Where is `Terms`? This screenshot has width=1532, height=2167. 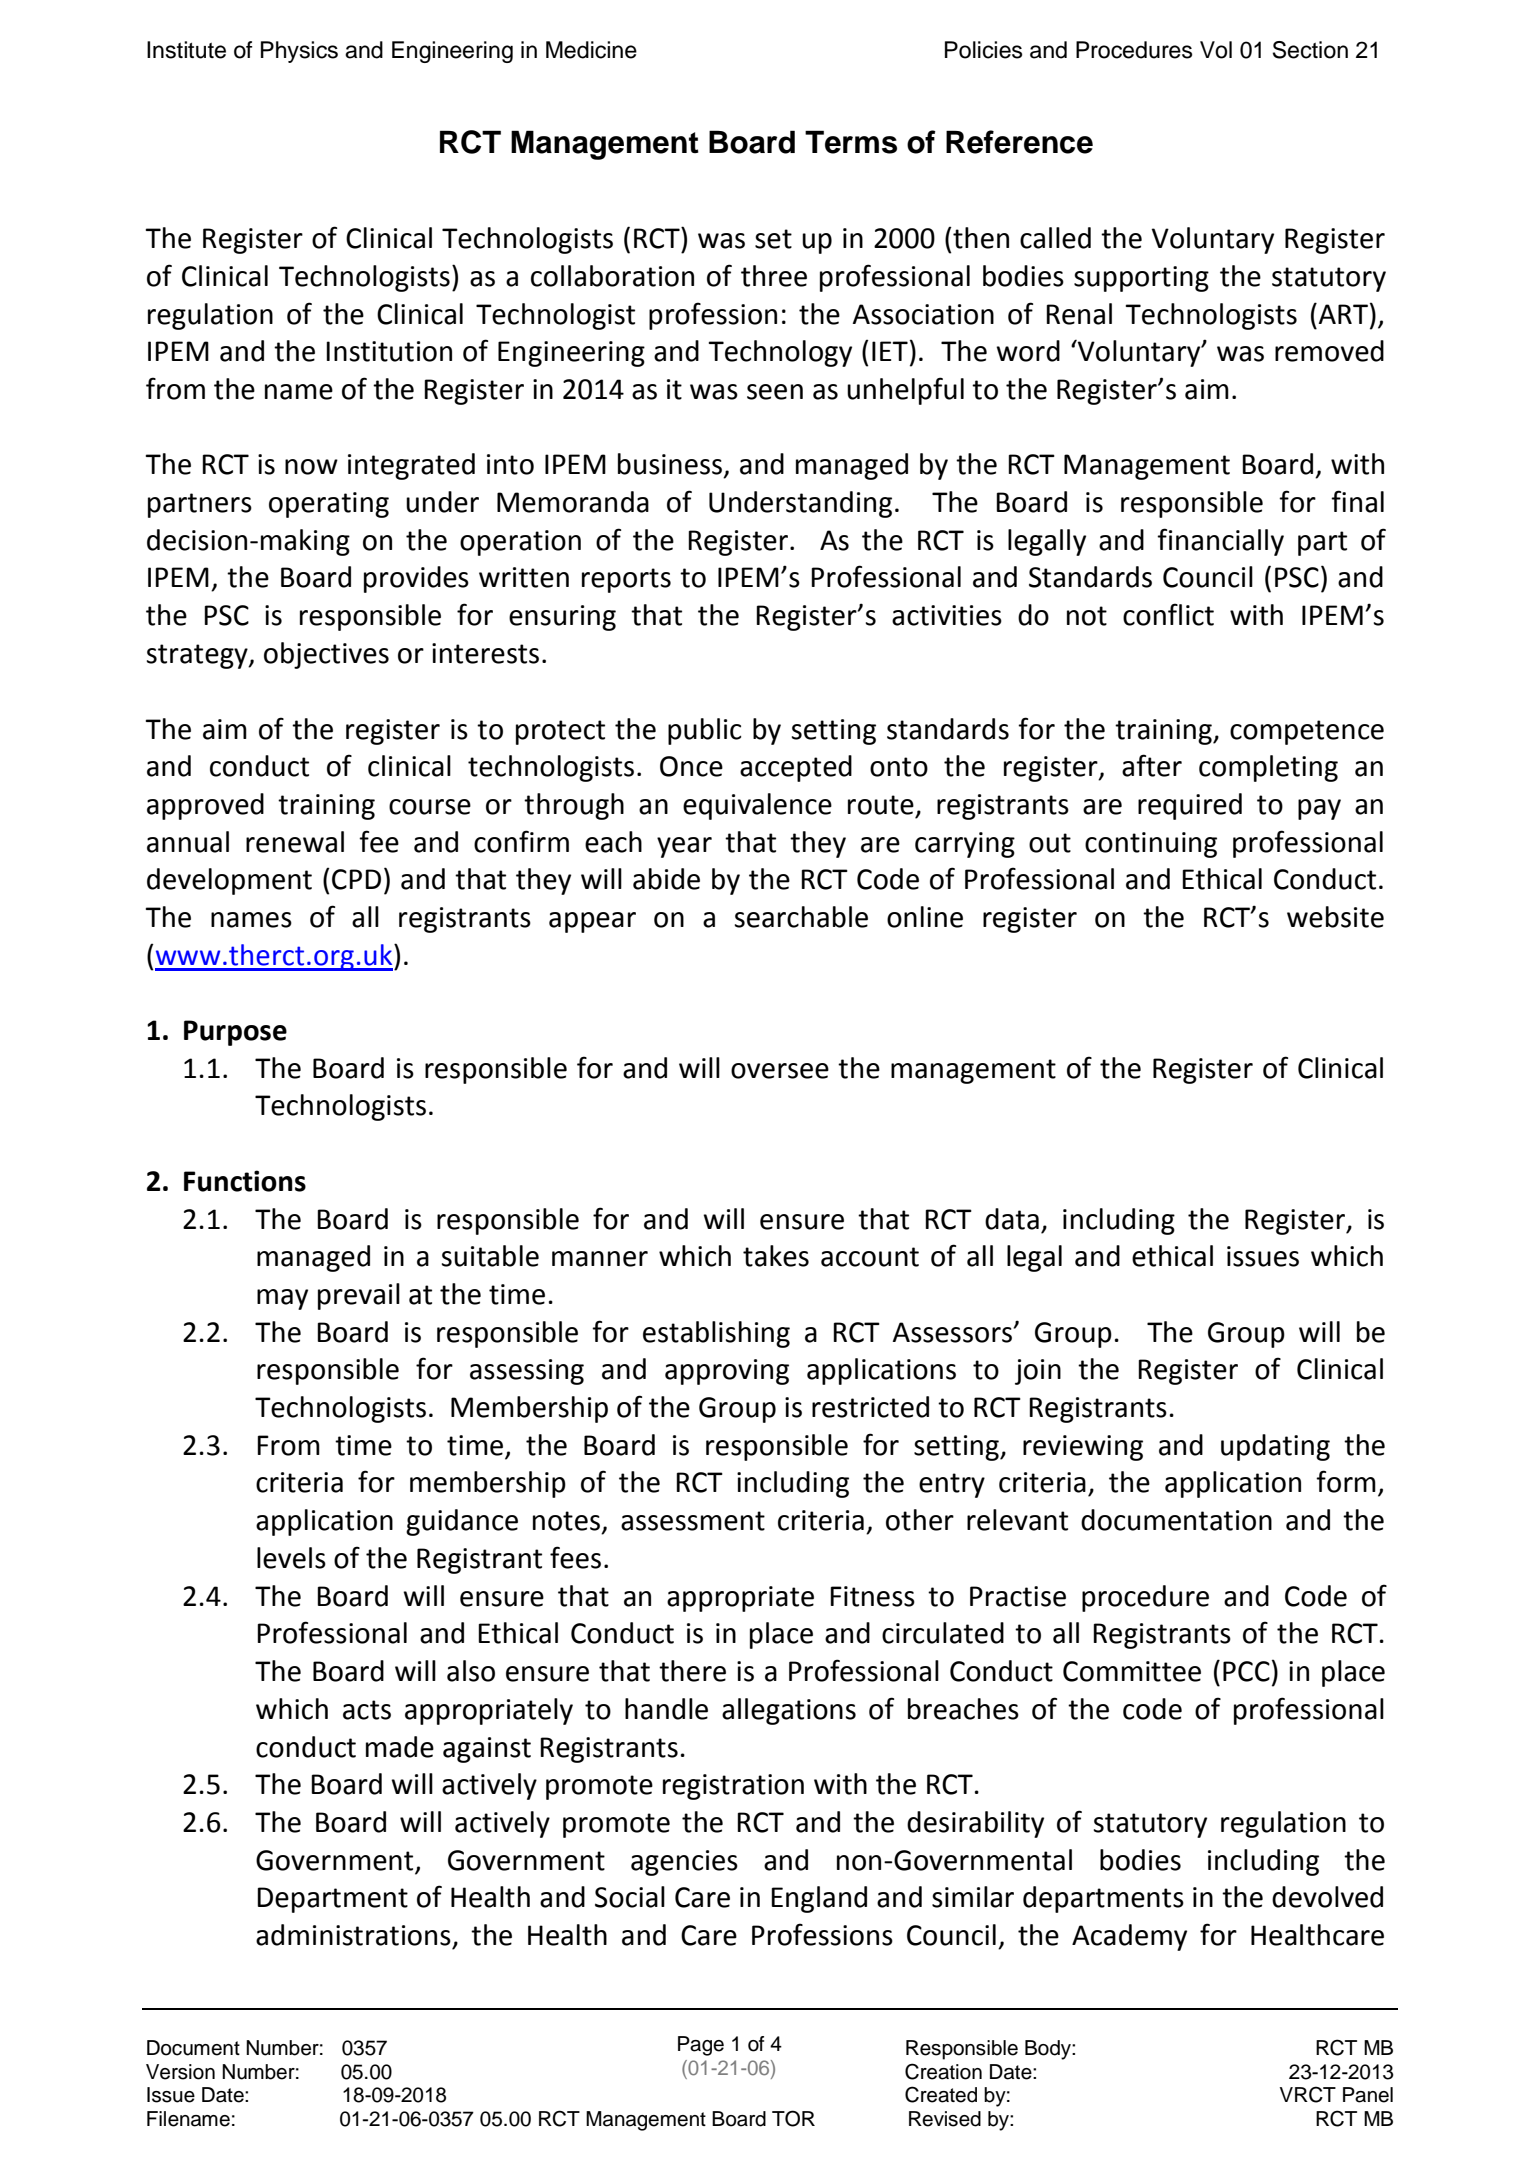
Terms is located at coordinates (851, 142).
